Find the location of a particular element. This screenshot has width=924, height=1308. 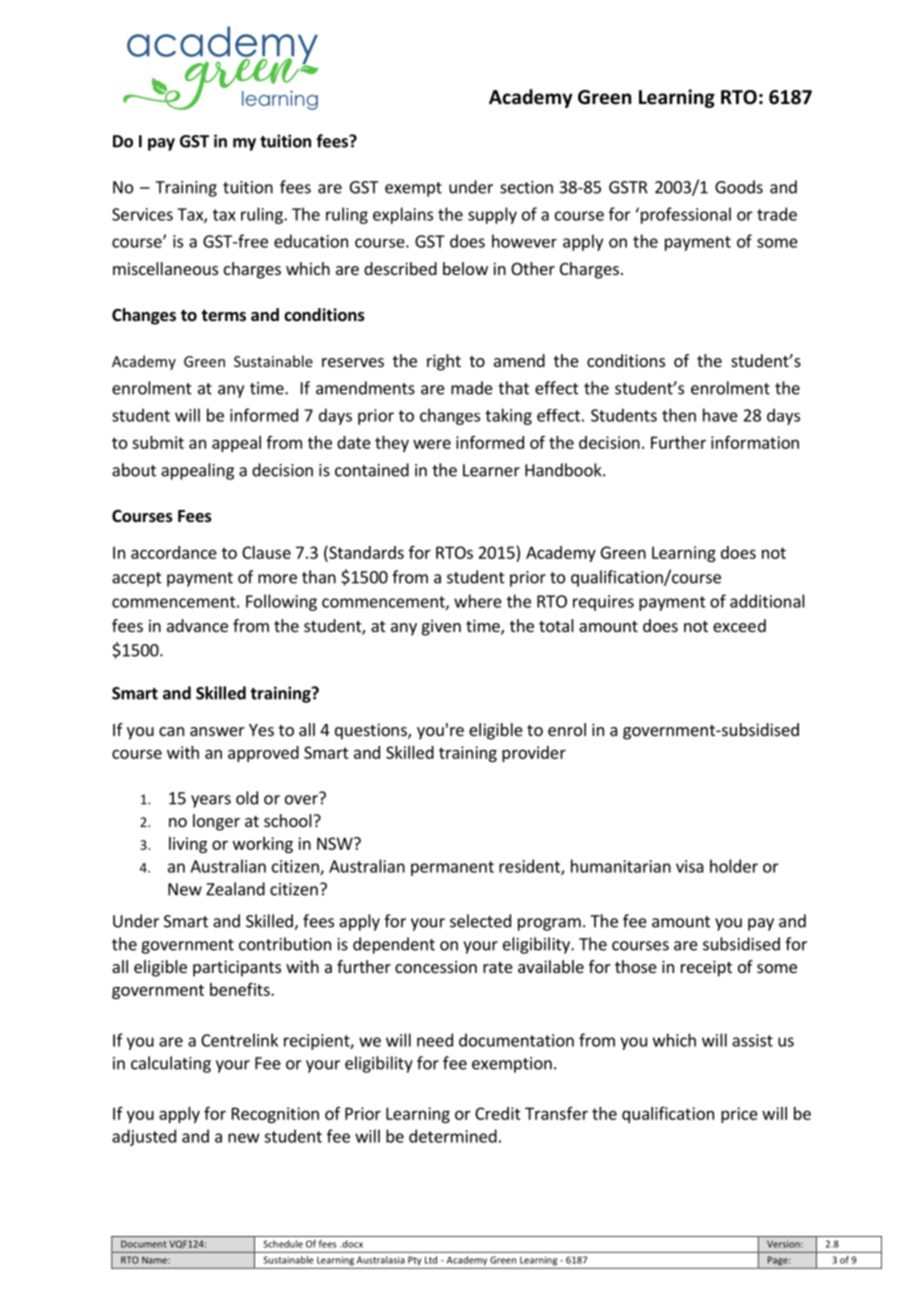

professional is located at coordinates (684, 215).
